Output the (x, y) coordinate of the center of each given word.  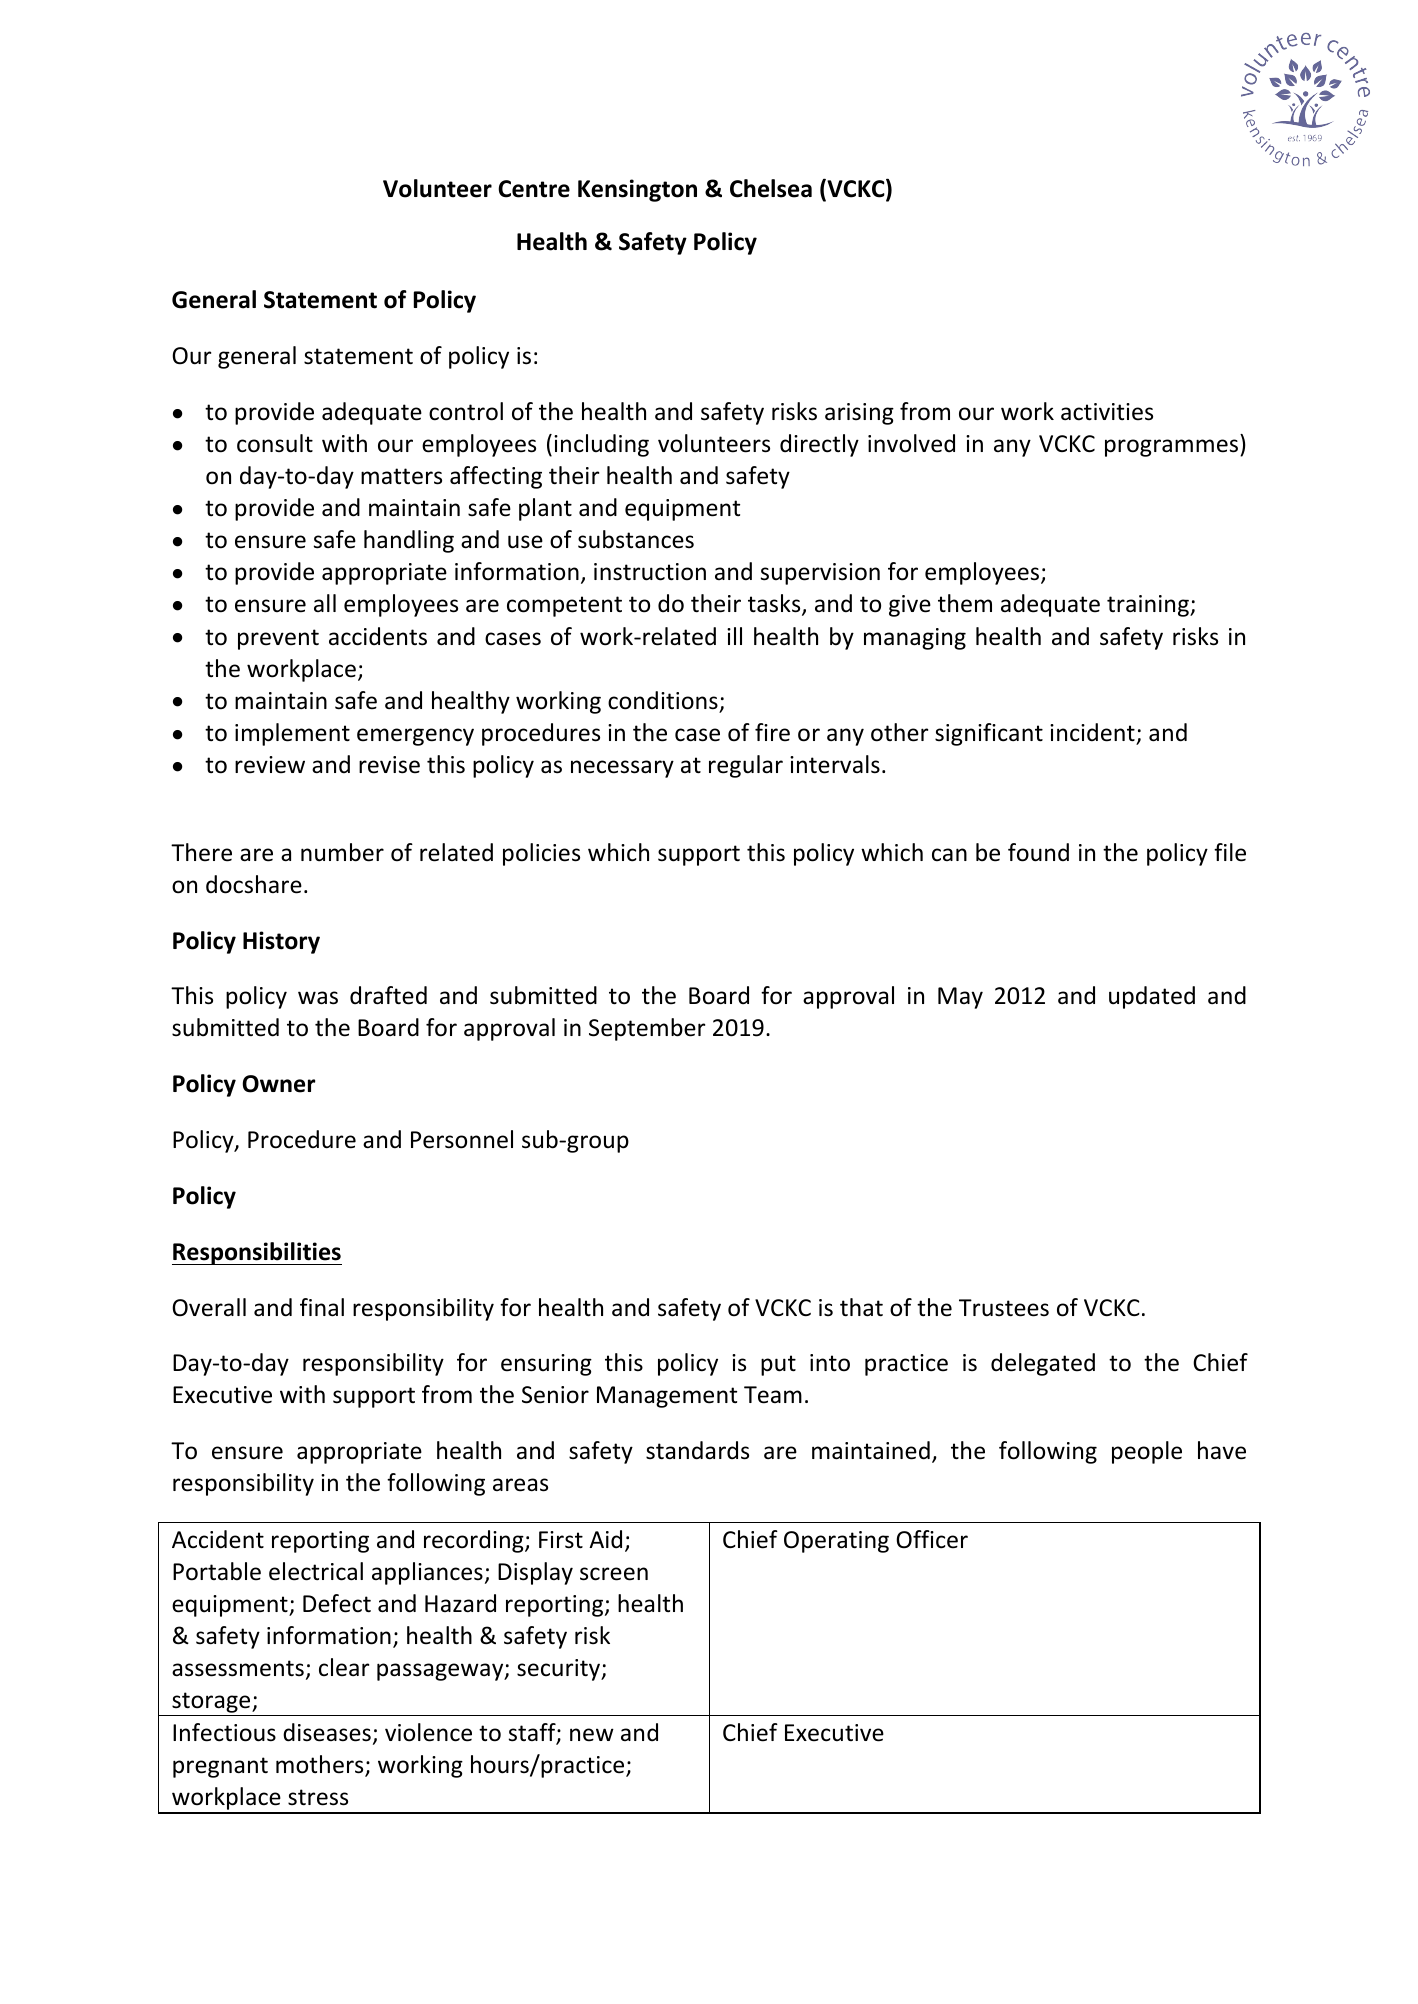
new (592, 1735)
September (647, 1029)
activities (1107, 412)
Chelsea (771, 188)
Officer (932, 1539)
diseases (327, 1732)
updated (1152, 997)
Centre (534, 189)
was (318, 998)
